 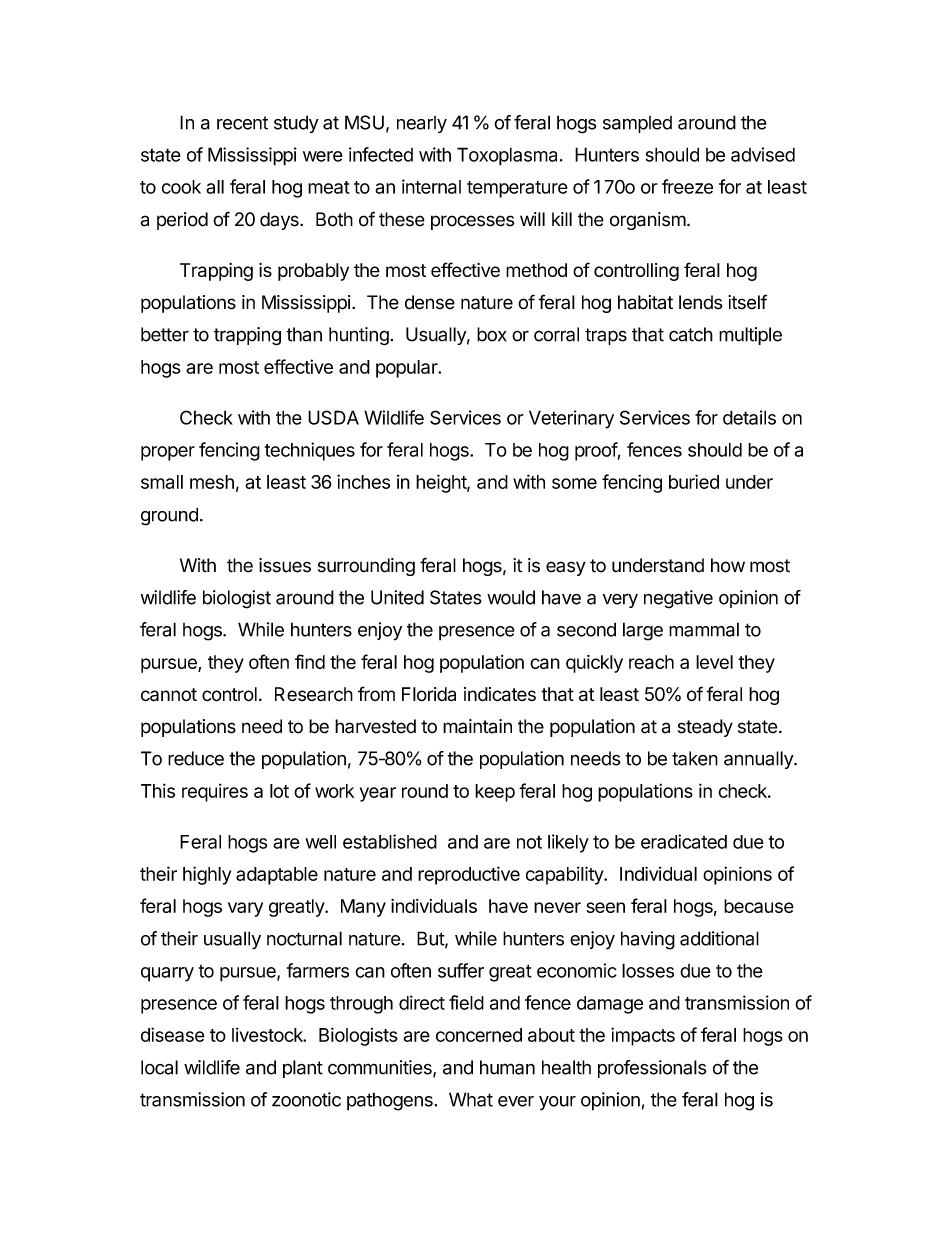 What do you see at coordinates (678, 599) in the image?
I see `negative` at bounding box center [678, 599].
